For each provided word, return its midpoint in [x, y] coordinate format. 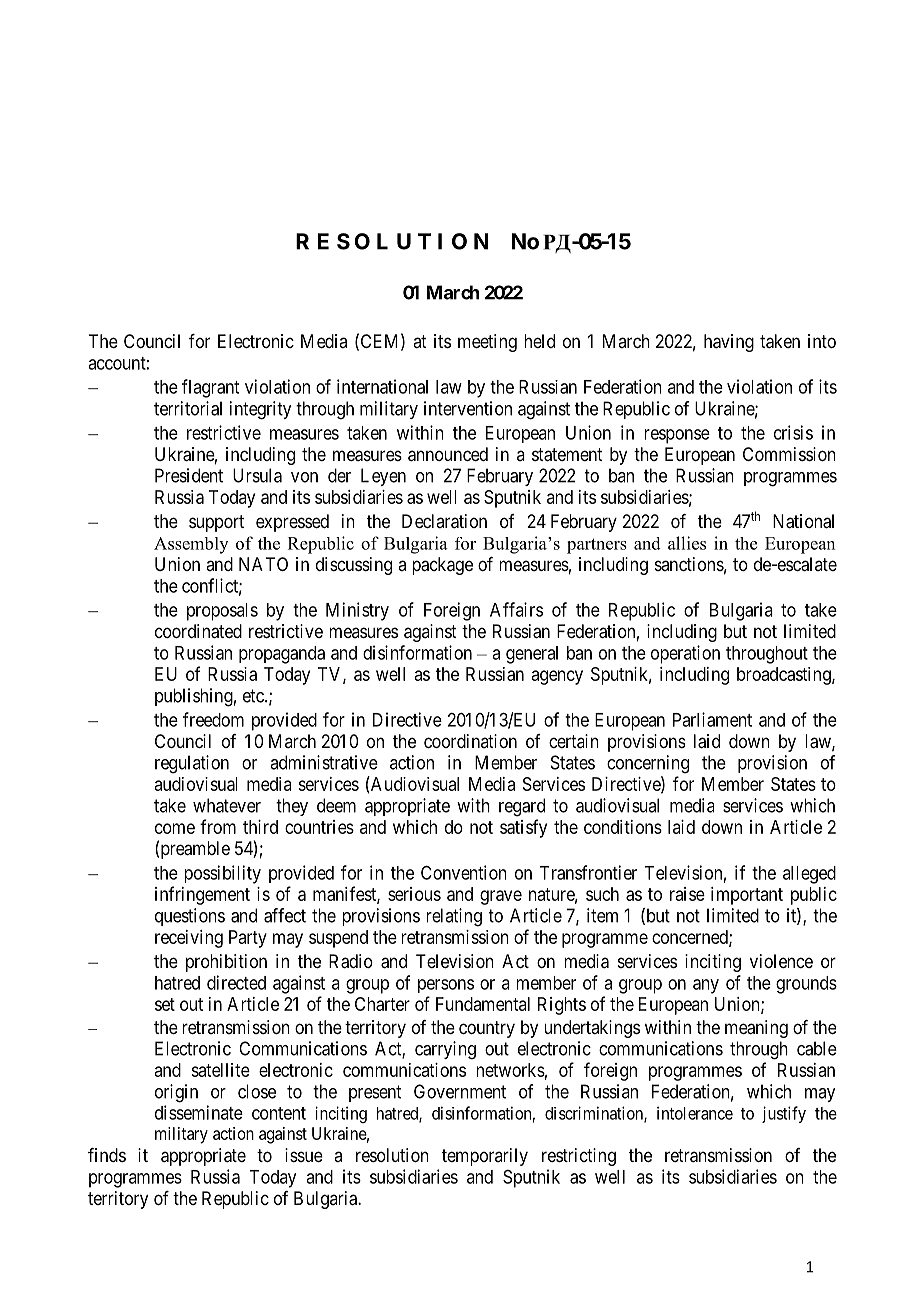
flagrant [210, 388]
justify [784, 1114]
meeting [487, 343]
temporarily [485, 1157]
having [729, 343]
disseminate [199, 1112]
